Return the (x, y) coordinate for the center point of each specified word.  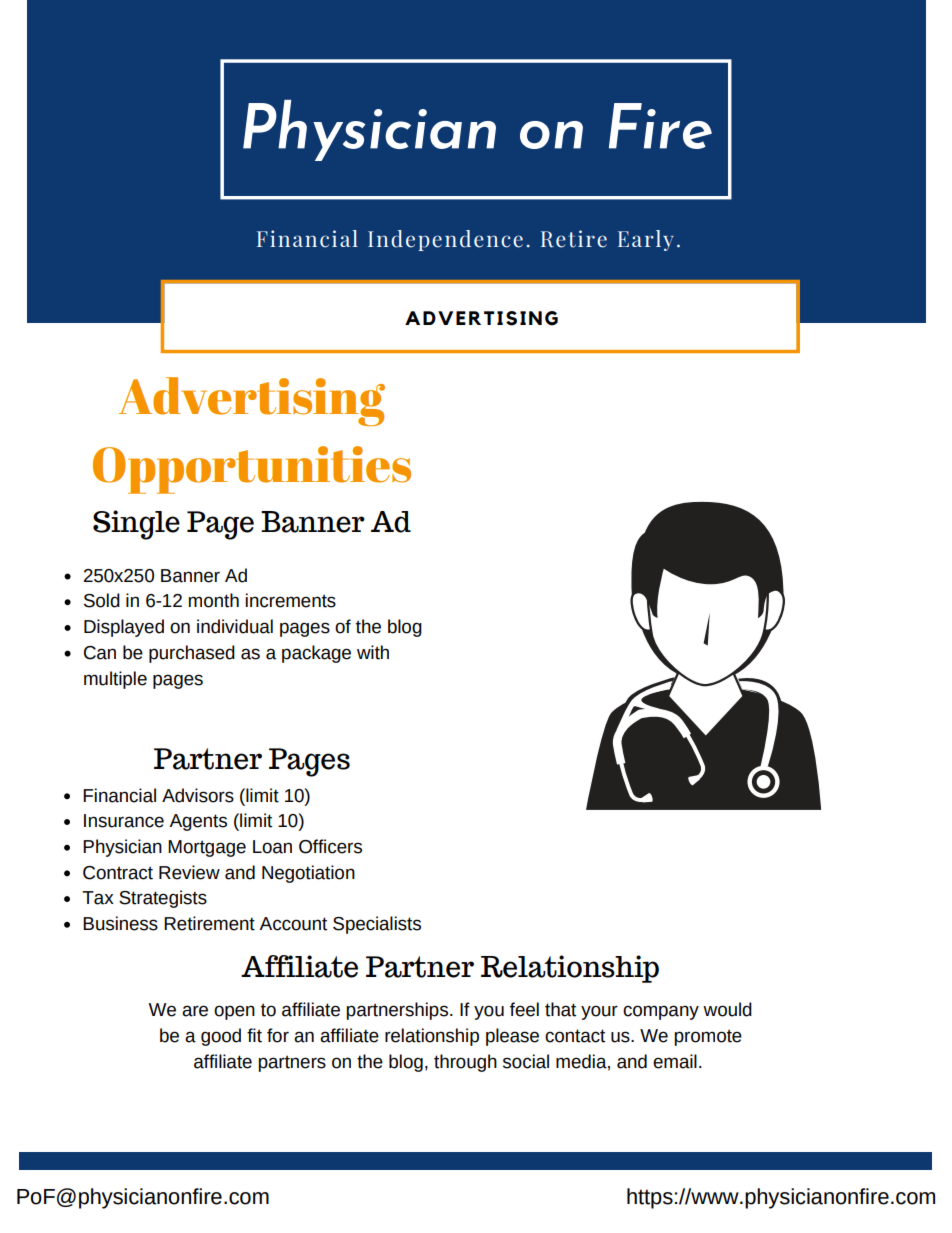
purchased (192, 654)
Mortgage (207, 848)
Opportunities (252, 470)
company (661, 1012)
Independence (445, 240)
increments (290, 600)
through (465, 1063)
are (195, 1011)
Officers (330, 846)
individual (235, 626)
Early (646, 240)
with (373, 652)
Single (136, 525)
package (316, 654)
